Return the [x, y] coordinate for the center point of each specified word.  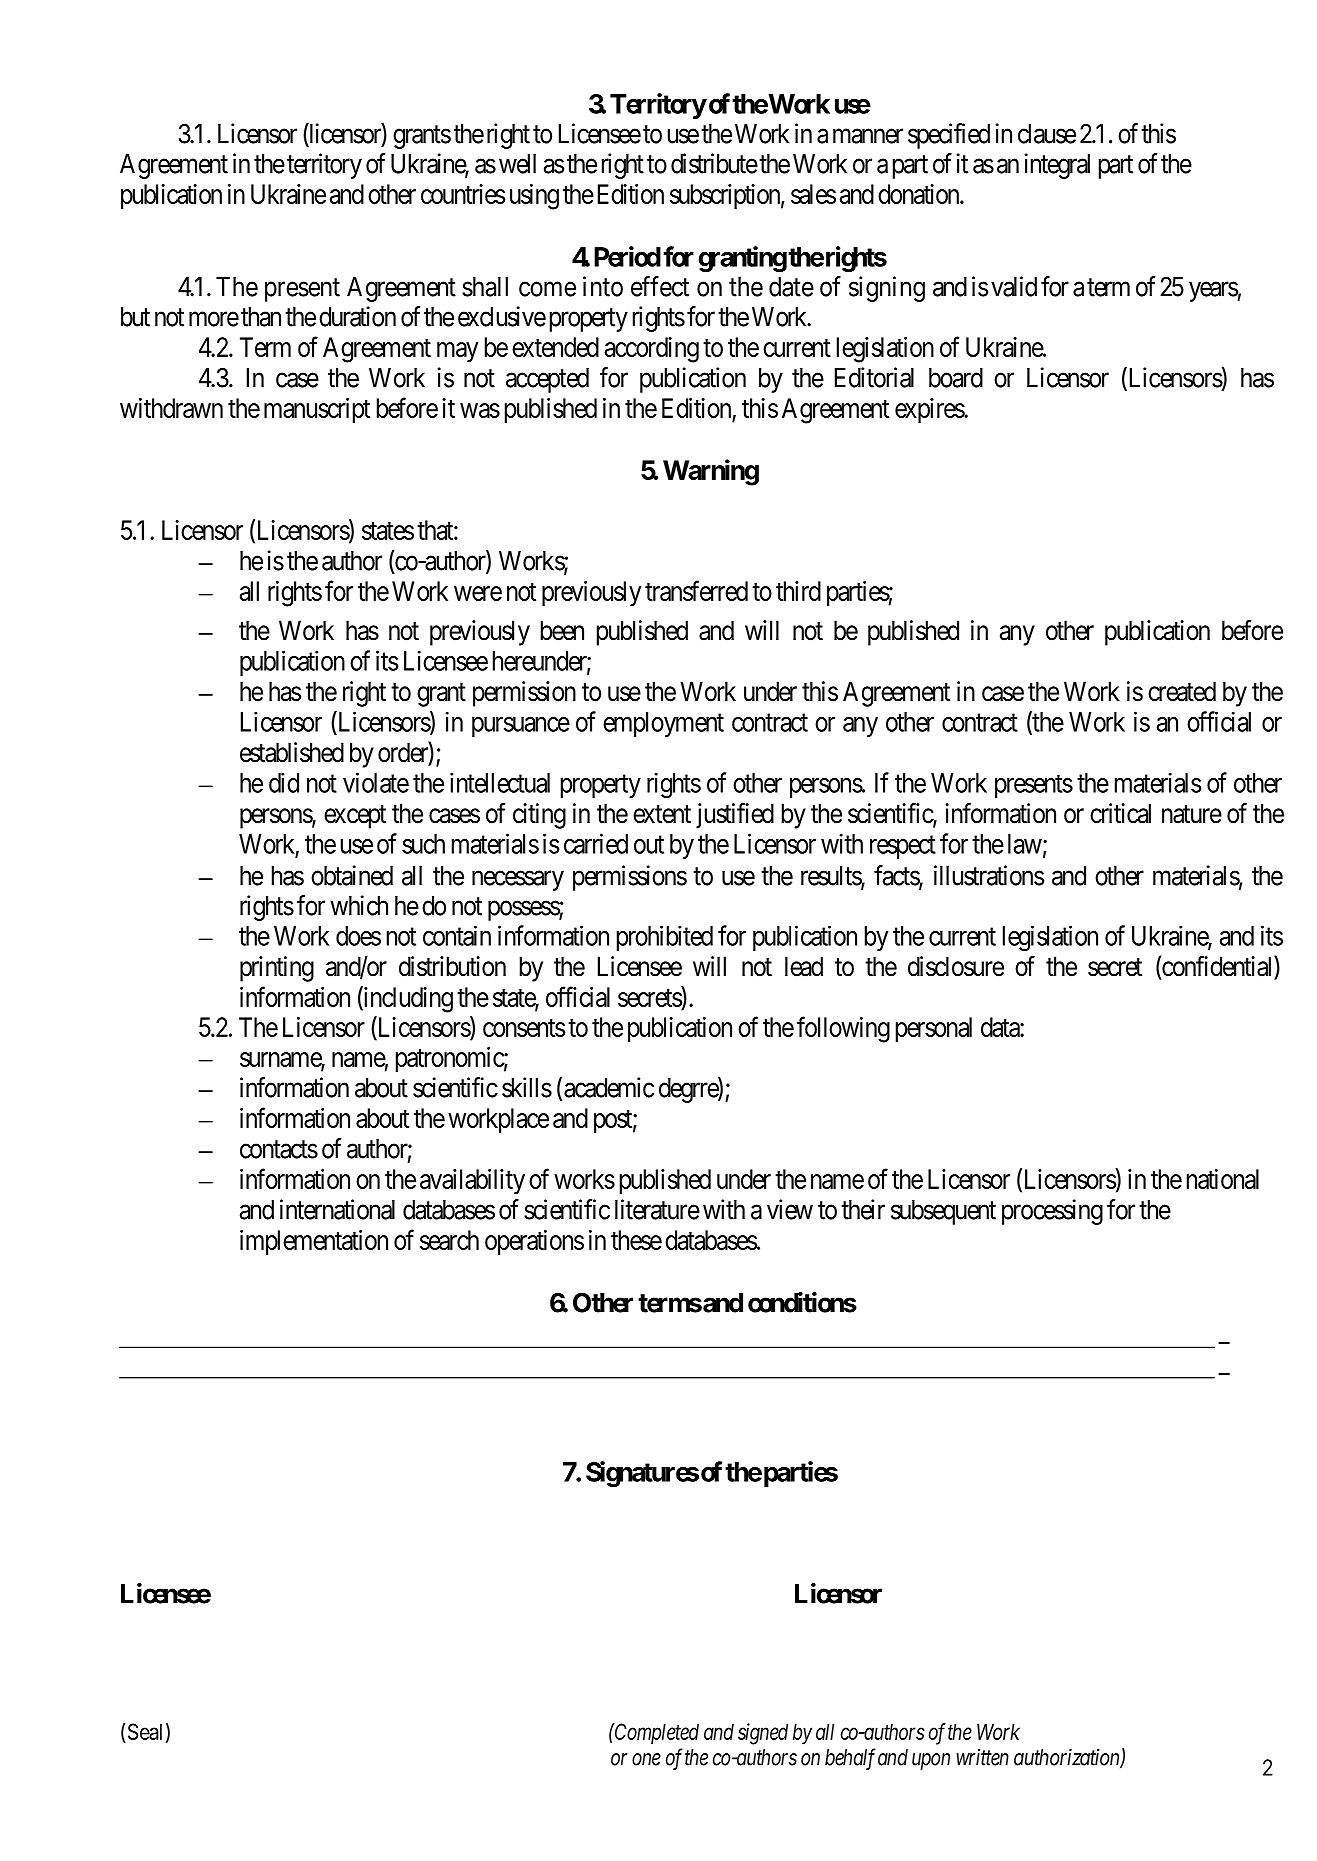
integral [1057, 166]
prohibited [665, 938]
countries [463, 194]
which [359, 905]
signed [763, 1734]
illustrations [989, 875]
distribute [714, 163]
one [646, 1759]
